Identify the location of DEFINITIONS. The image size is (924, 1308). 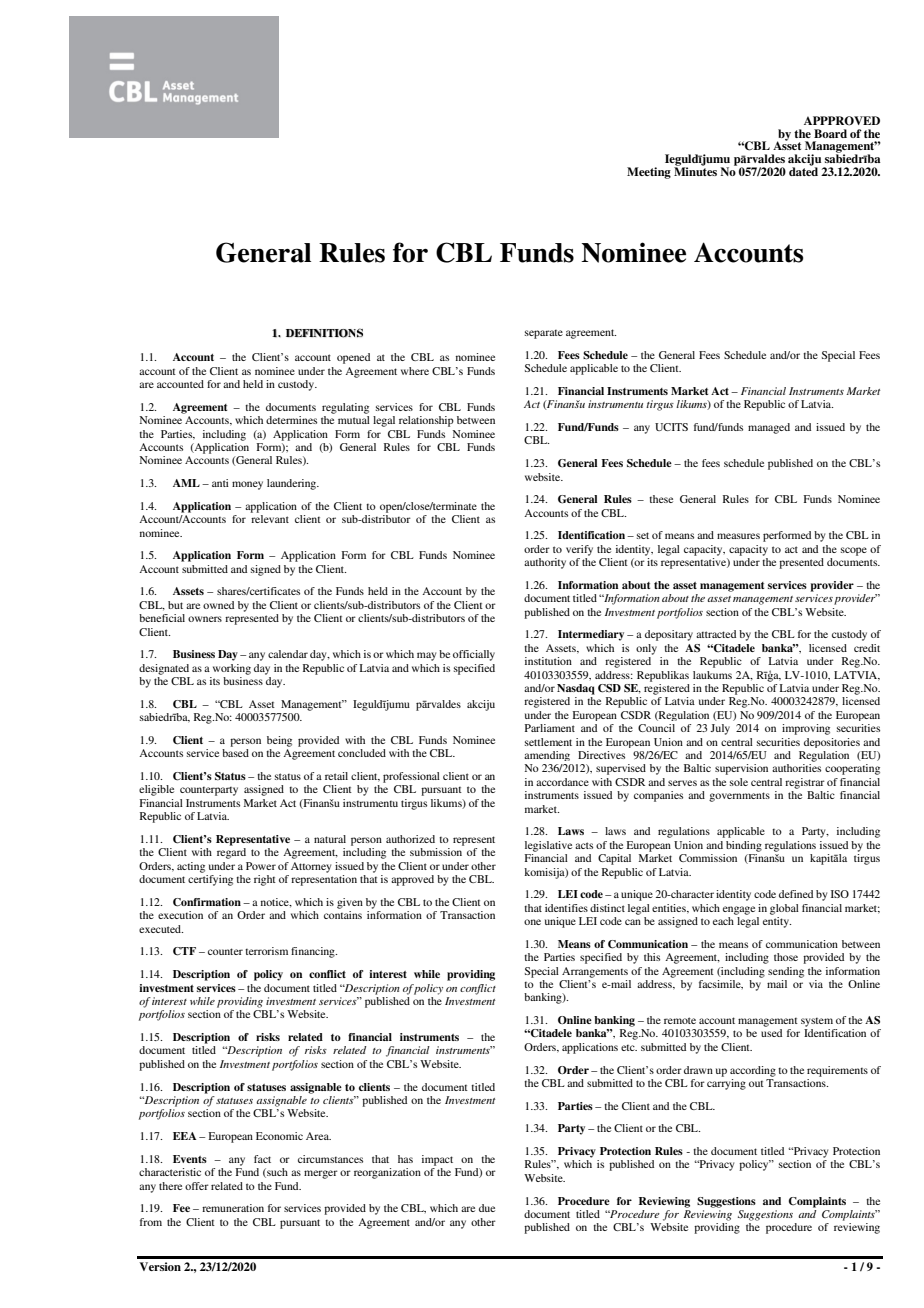
(324, 333).
